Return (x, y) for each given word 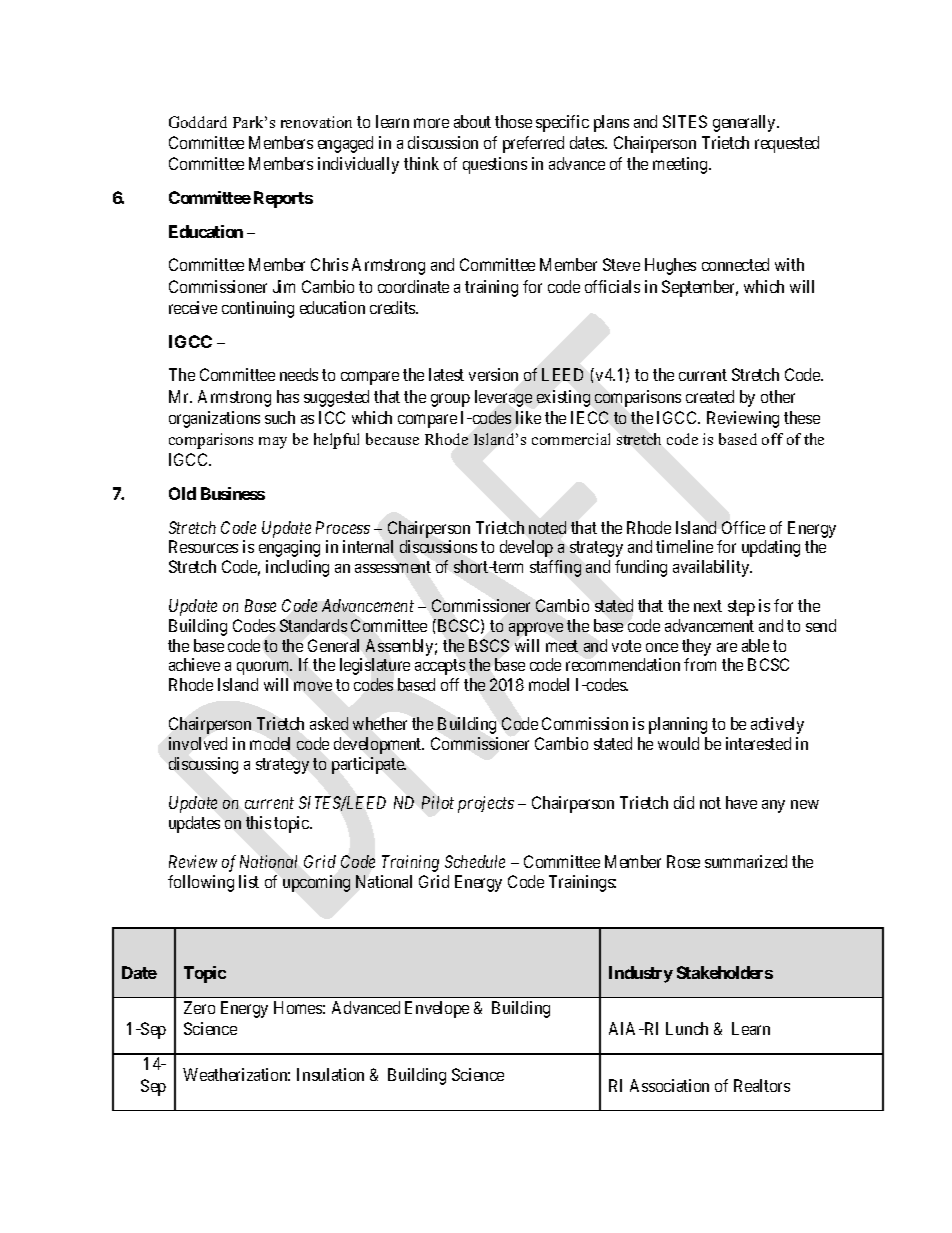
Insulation (330, 1074)
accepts (440, 667)
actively (777, 725)
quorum (264, 668)
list (249, 881)
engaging (289, 548)
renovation (316, 122)
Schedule (475, 861)
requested (787, 144)
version (493, 374)
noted (547, 527)
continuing (258, 309)
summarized (746, 861)
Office (743, 527)
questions (495, 165)
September (700, 288)
